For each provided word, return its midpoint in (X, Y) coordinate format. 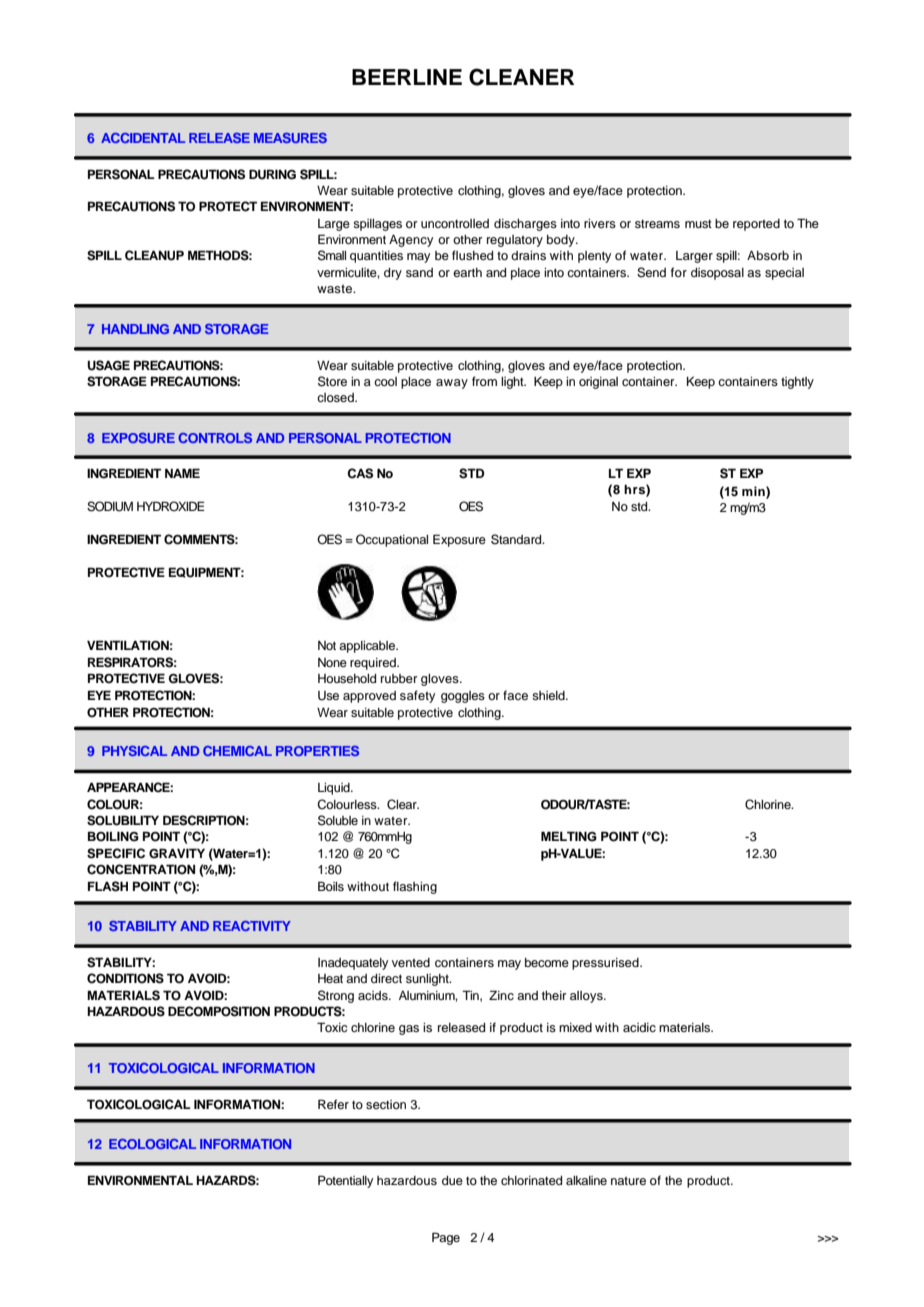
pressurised (606, 964)
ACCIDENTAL (143, 138)
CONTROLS (215, 438)
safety (417, 696)
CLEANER (521, 77)
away (452, 384)
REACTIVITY (252, 926)
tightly (797, 383)
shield (549, 695)
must (698, 224)
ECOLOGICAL (152, 1144)
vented (411, 962)
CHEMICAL (237, 751)
